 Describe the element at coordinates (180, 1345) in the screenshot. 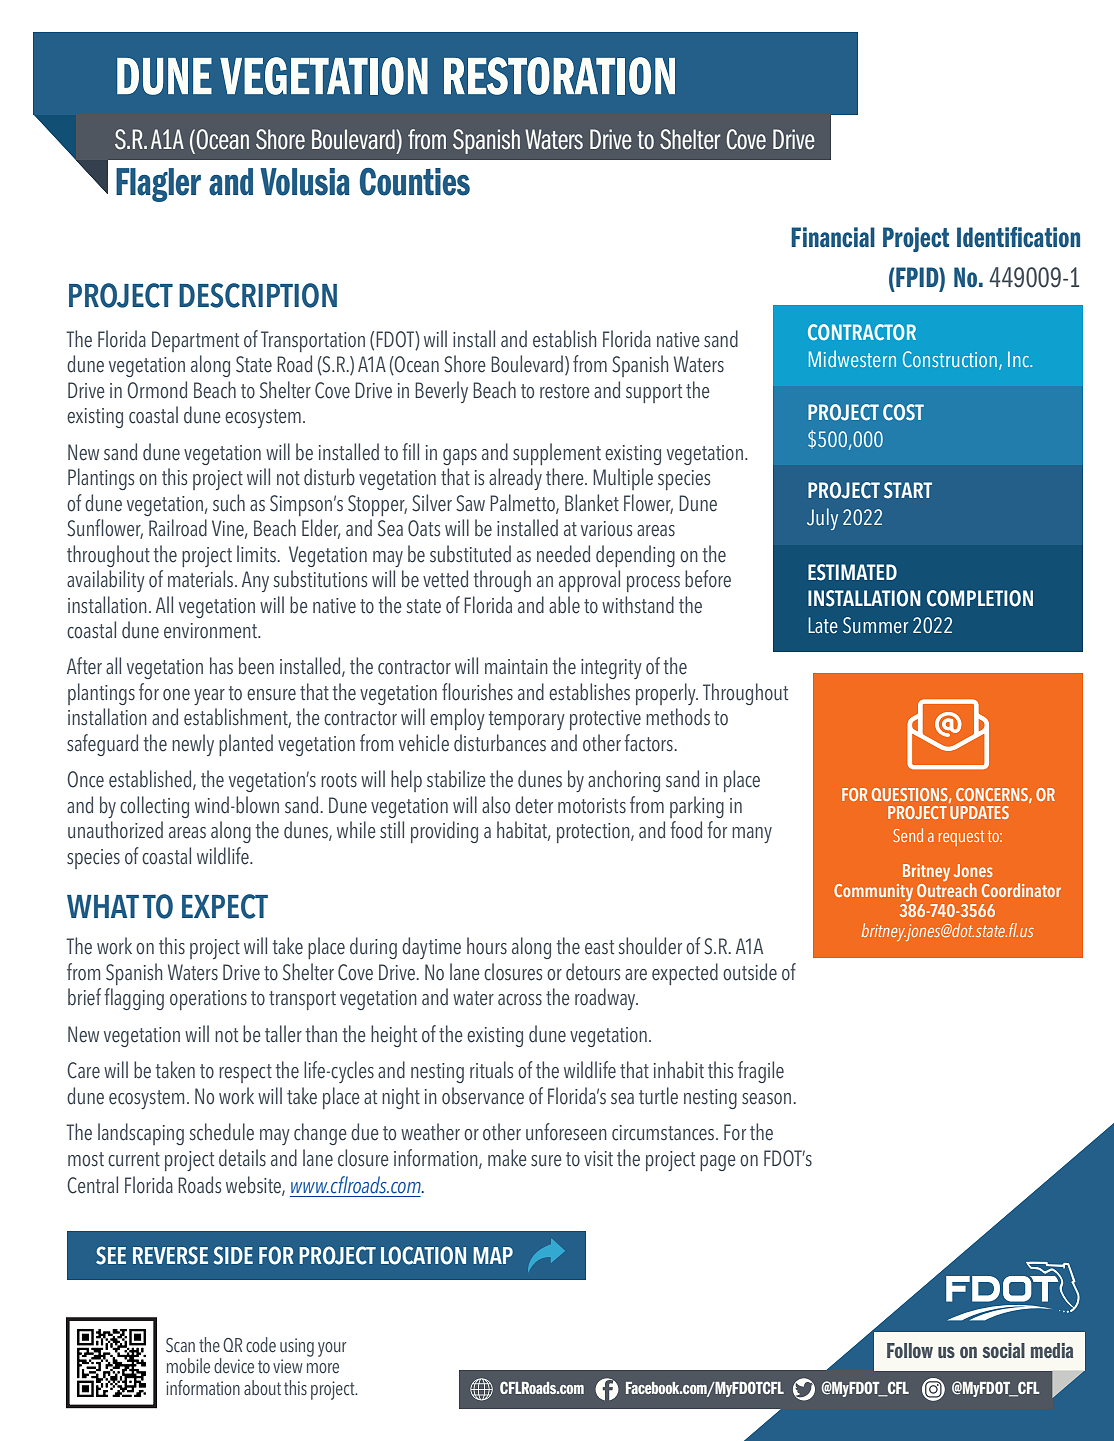

I see `Scan` at that location.
